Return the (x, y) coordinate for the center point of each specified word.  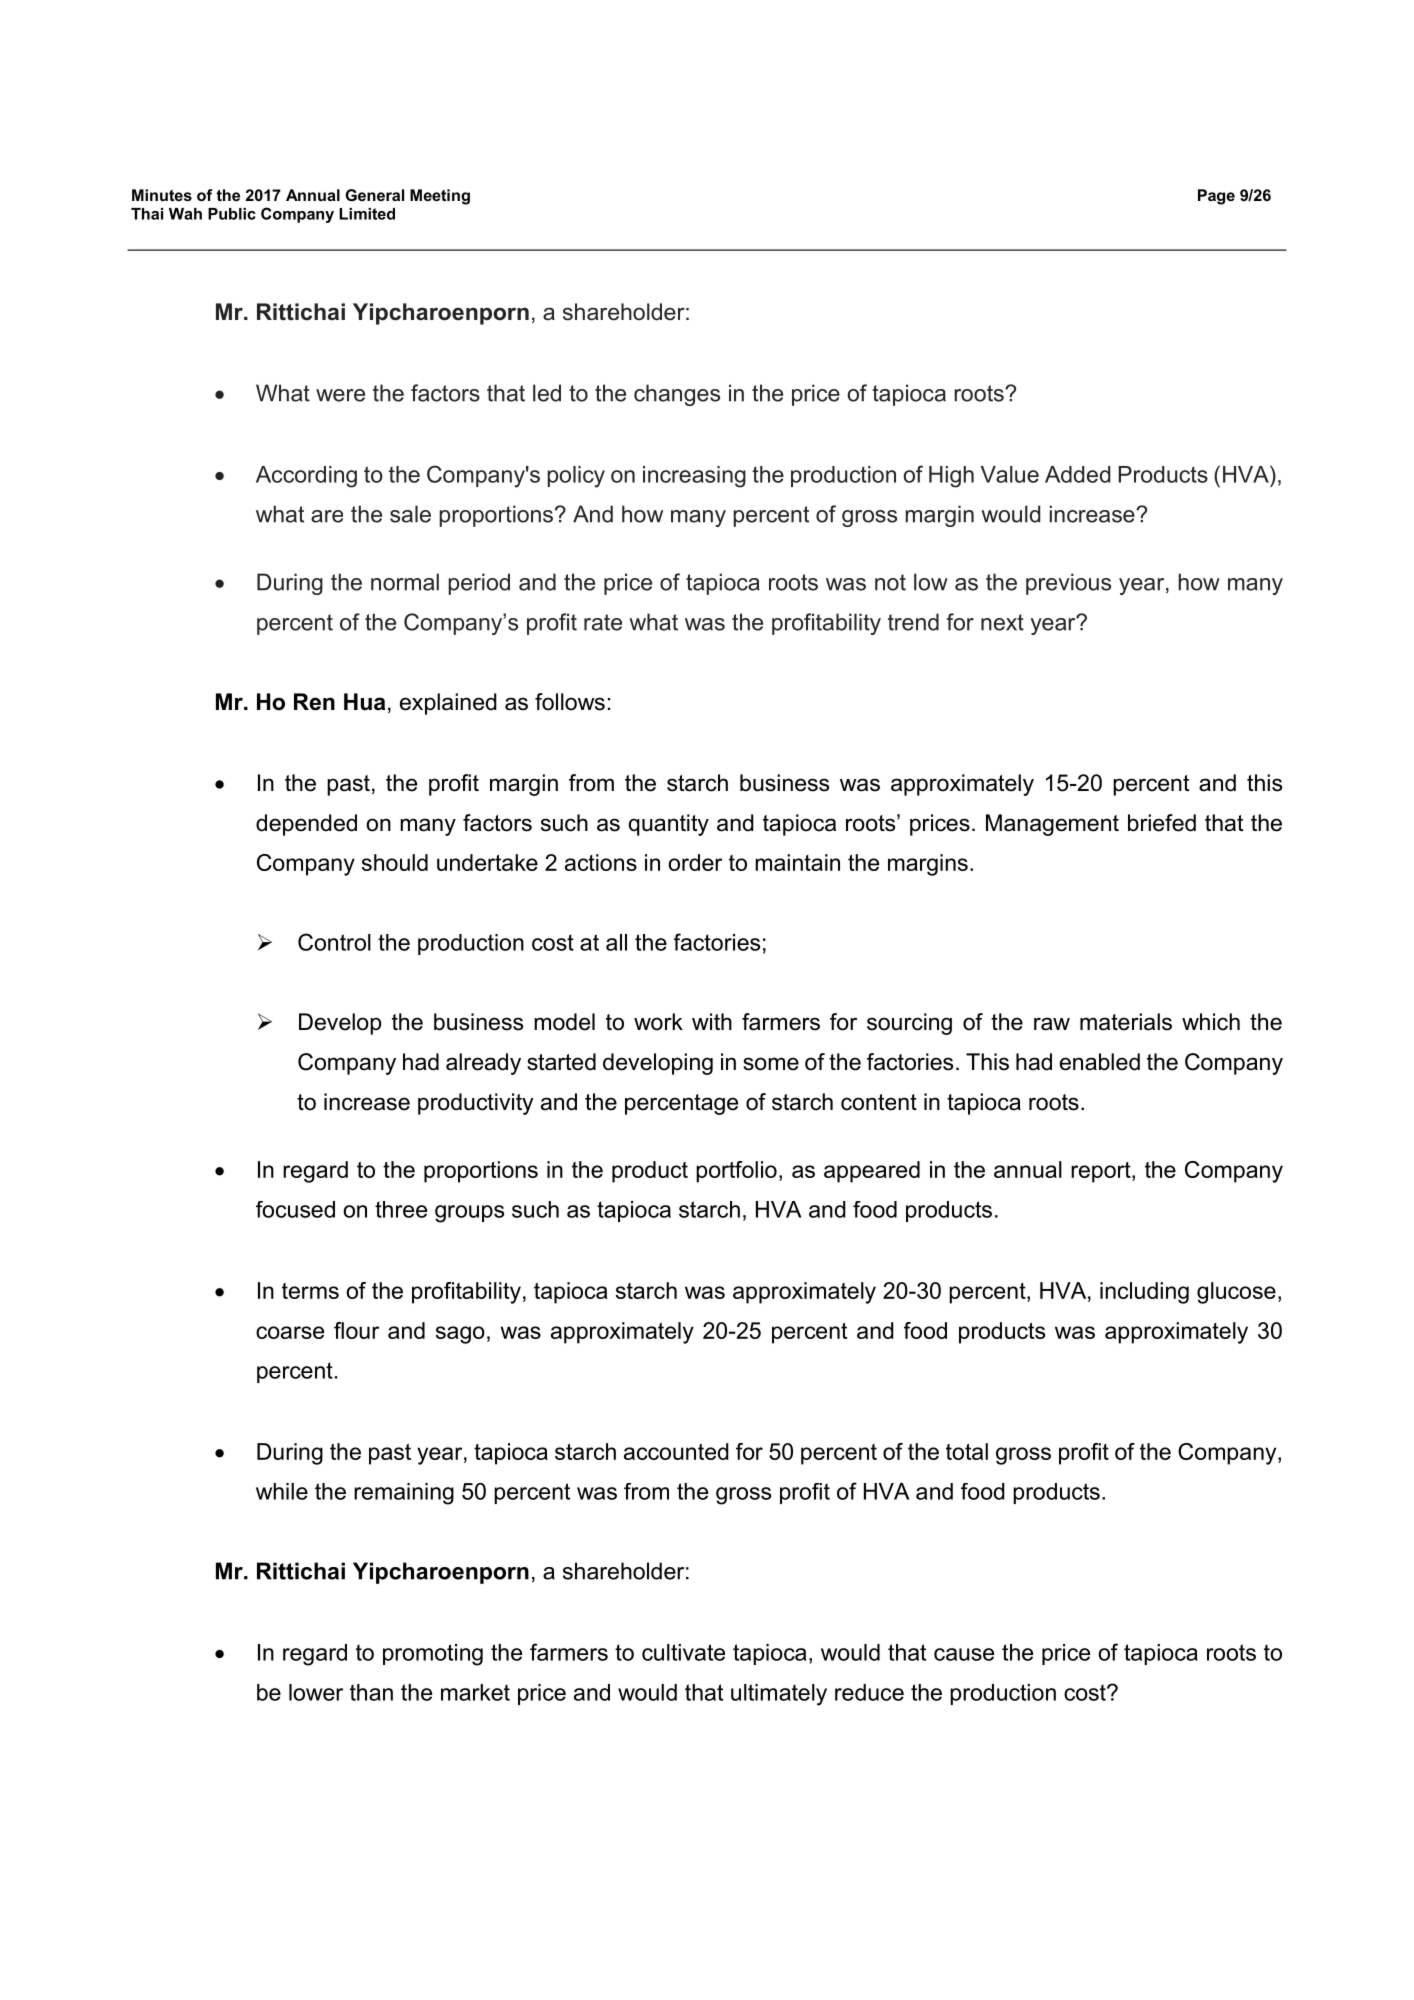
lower (316, 1692)
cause (964, 1654)
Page (1216, 197)
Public (232, 214)
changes (677, 395)
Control (334, 942)
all (616, 942)
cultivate (683, 1652)
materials (1126, 1022)
